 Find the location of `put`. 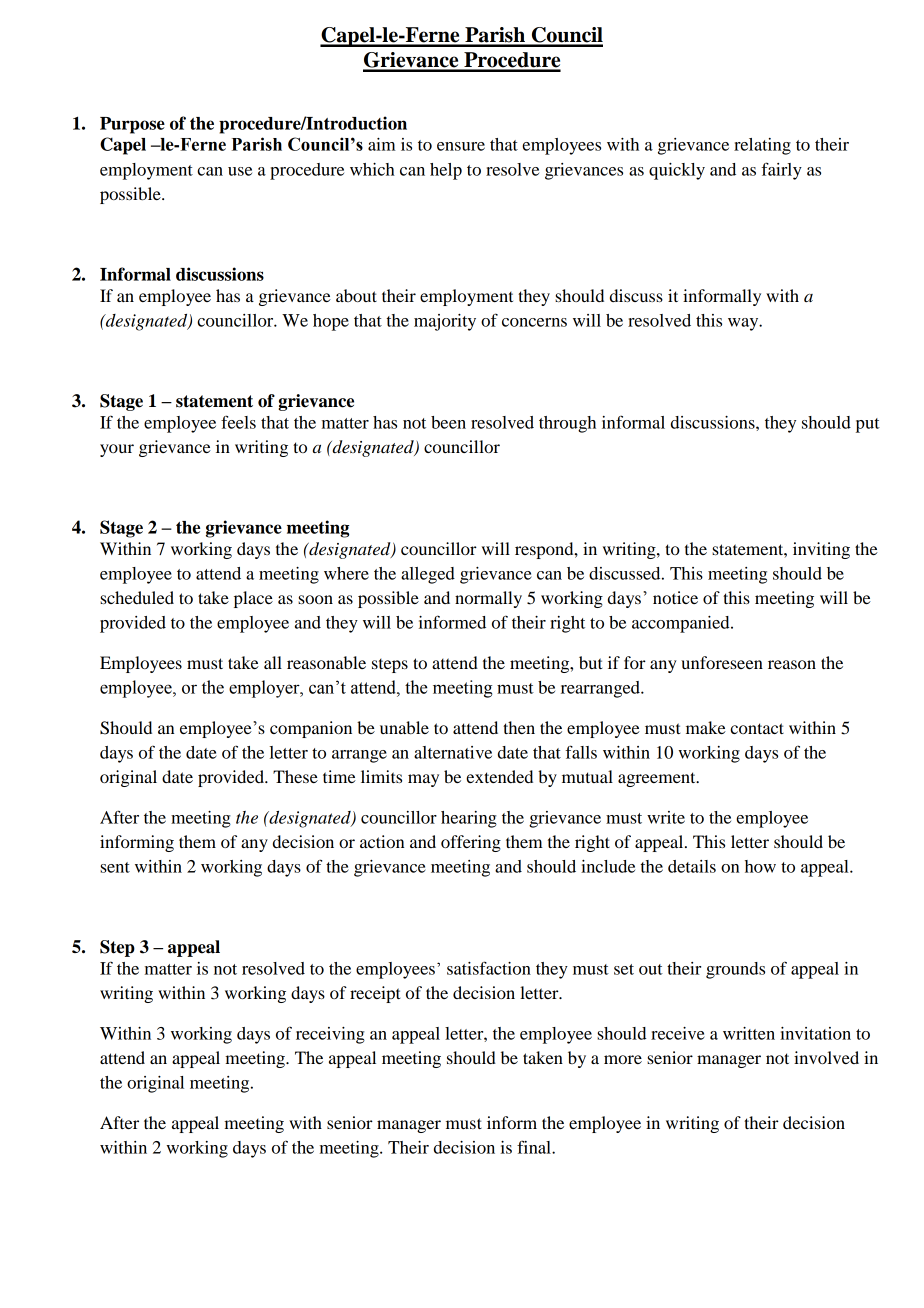

put is located at coordinates (868, 425).
